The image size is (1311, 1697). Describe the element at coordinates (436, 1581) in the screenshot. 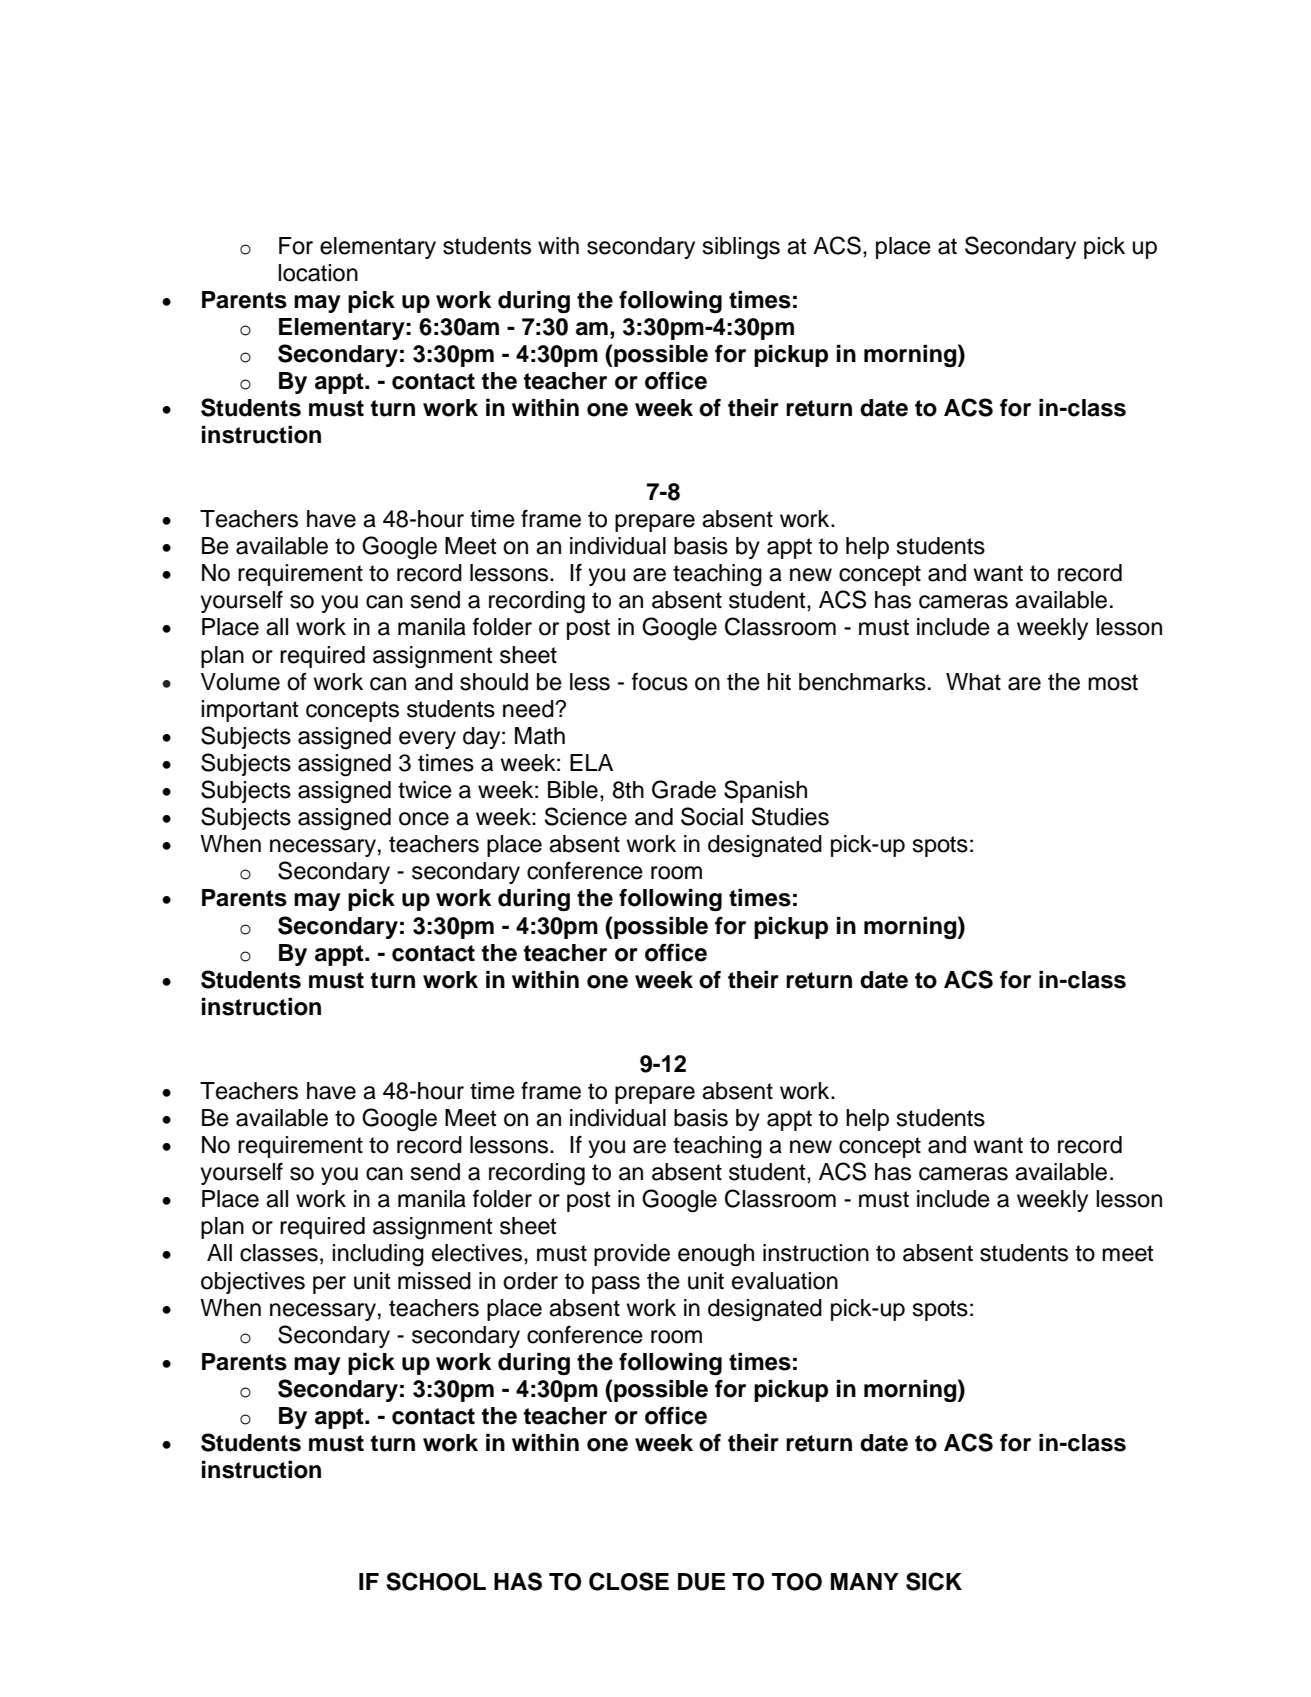

I see `SCHOOL` at that location.
